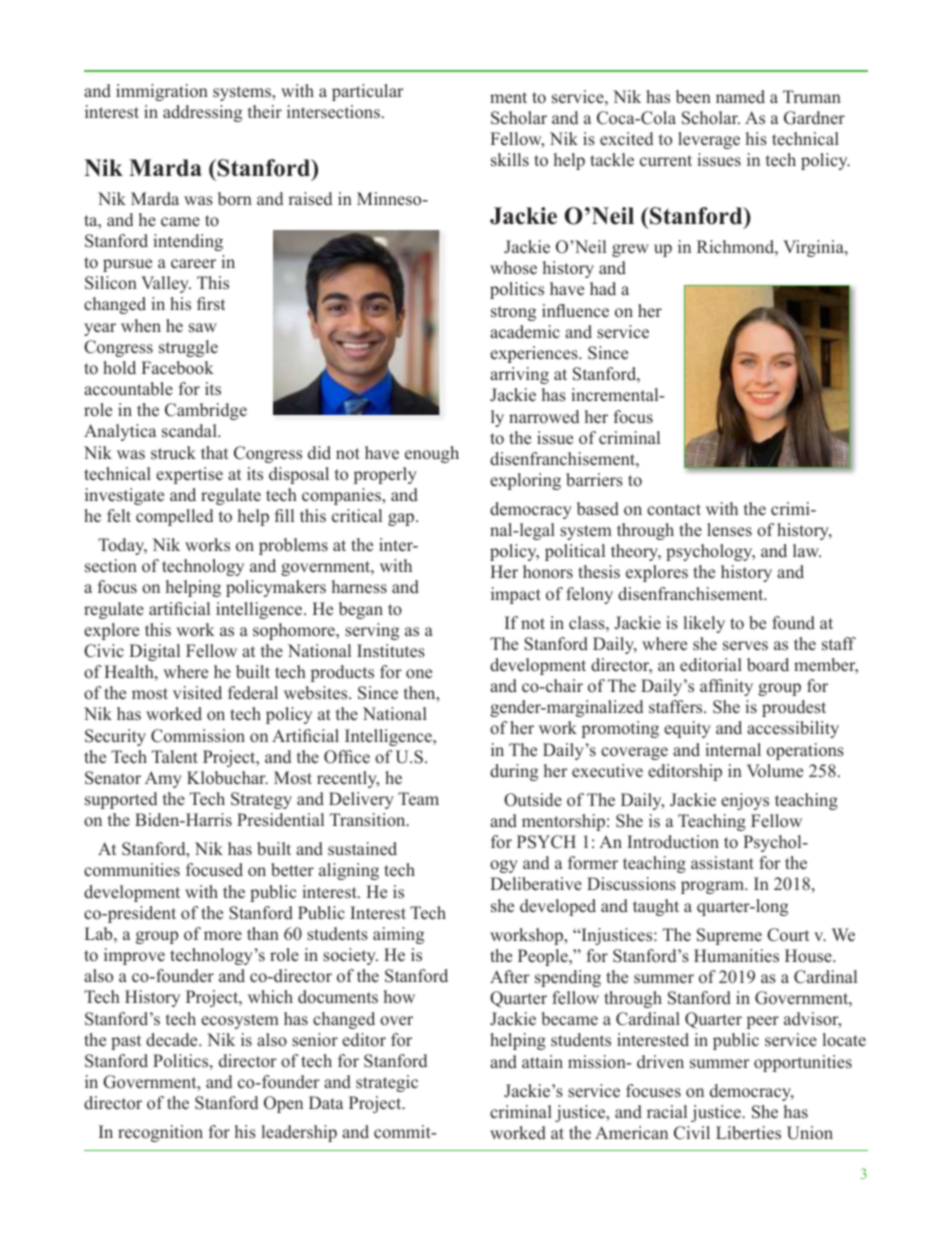 The width and height of the screenshot is (952, 1233). Describe the element at coordinates (510, 160) in the screenshot. I see `skills` at that location.
